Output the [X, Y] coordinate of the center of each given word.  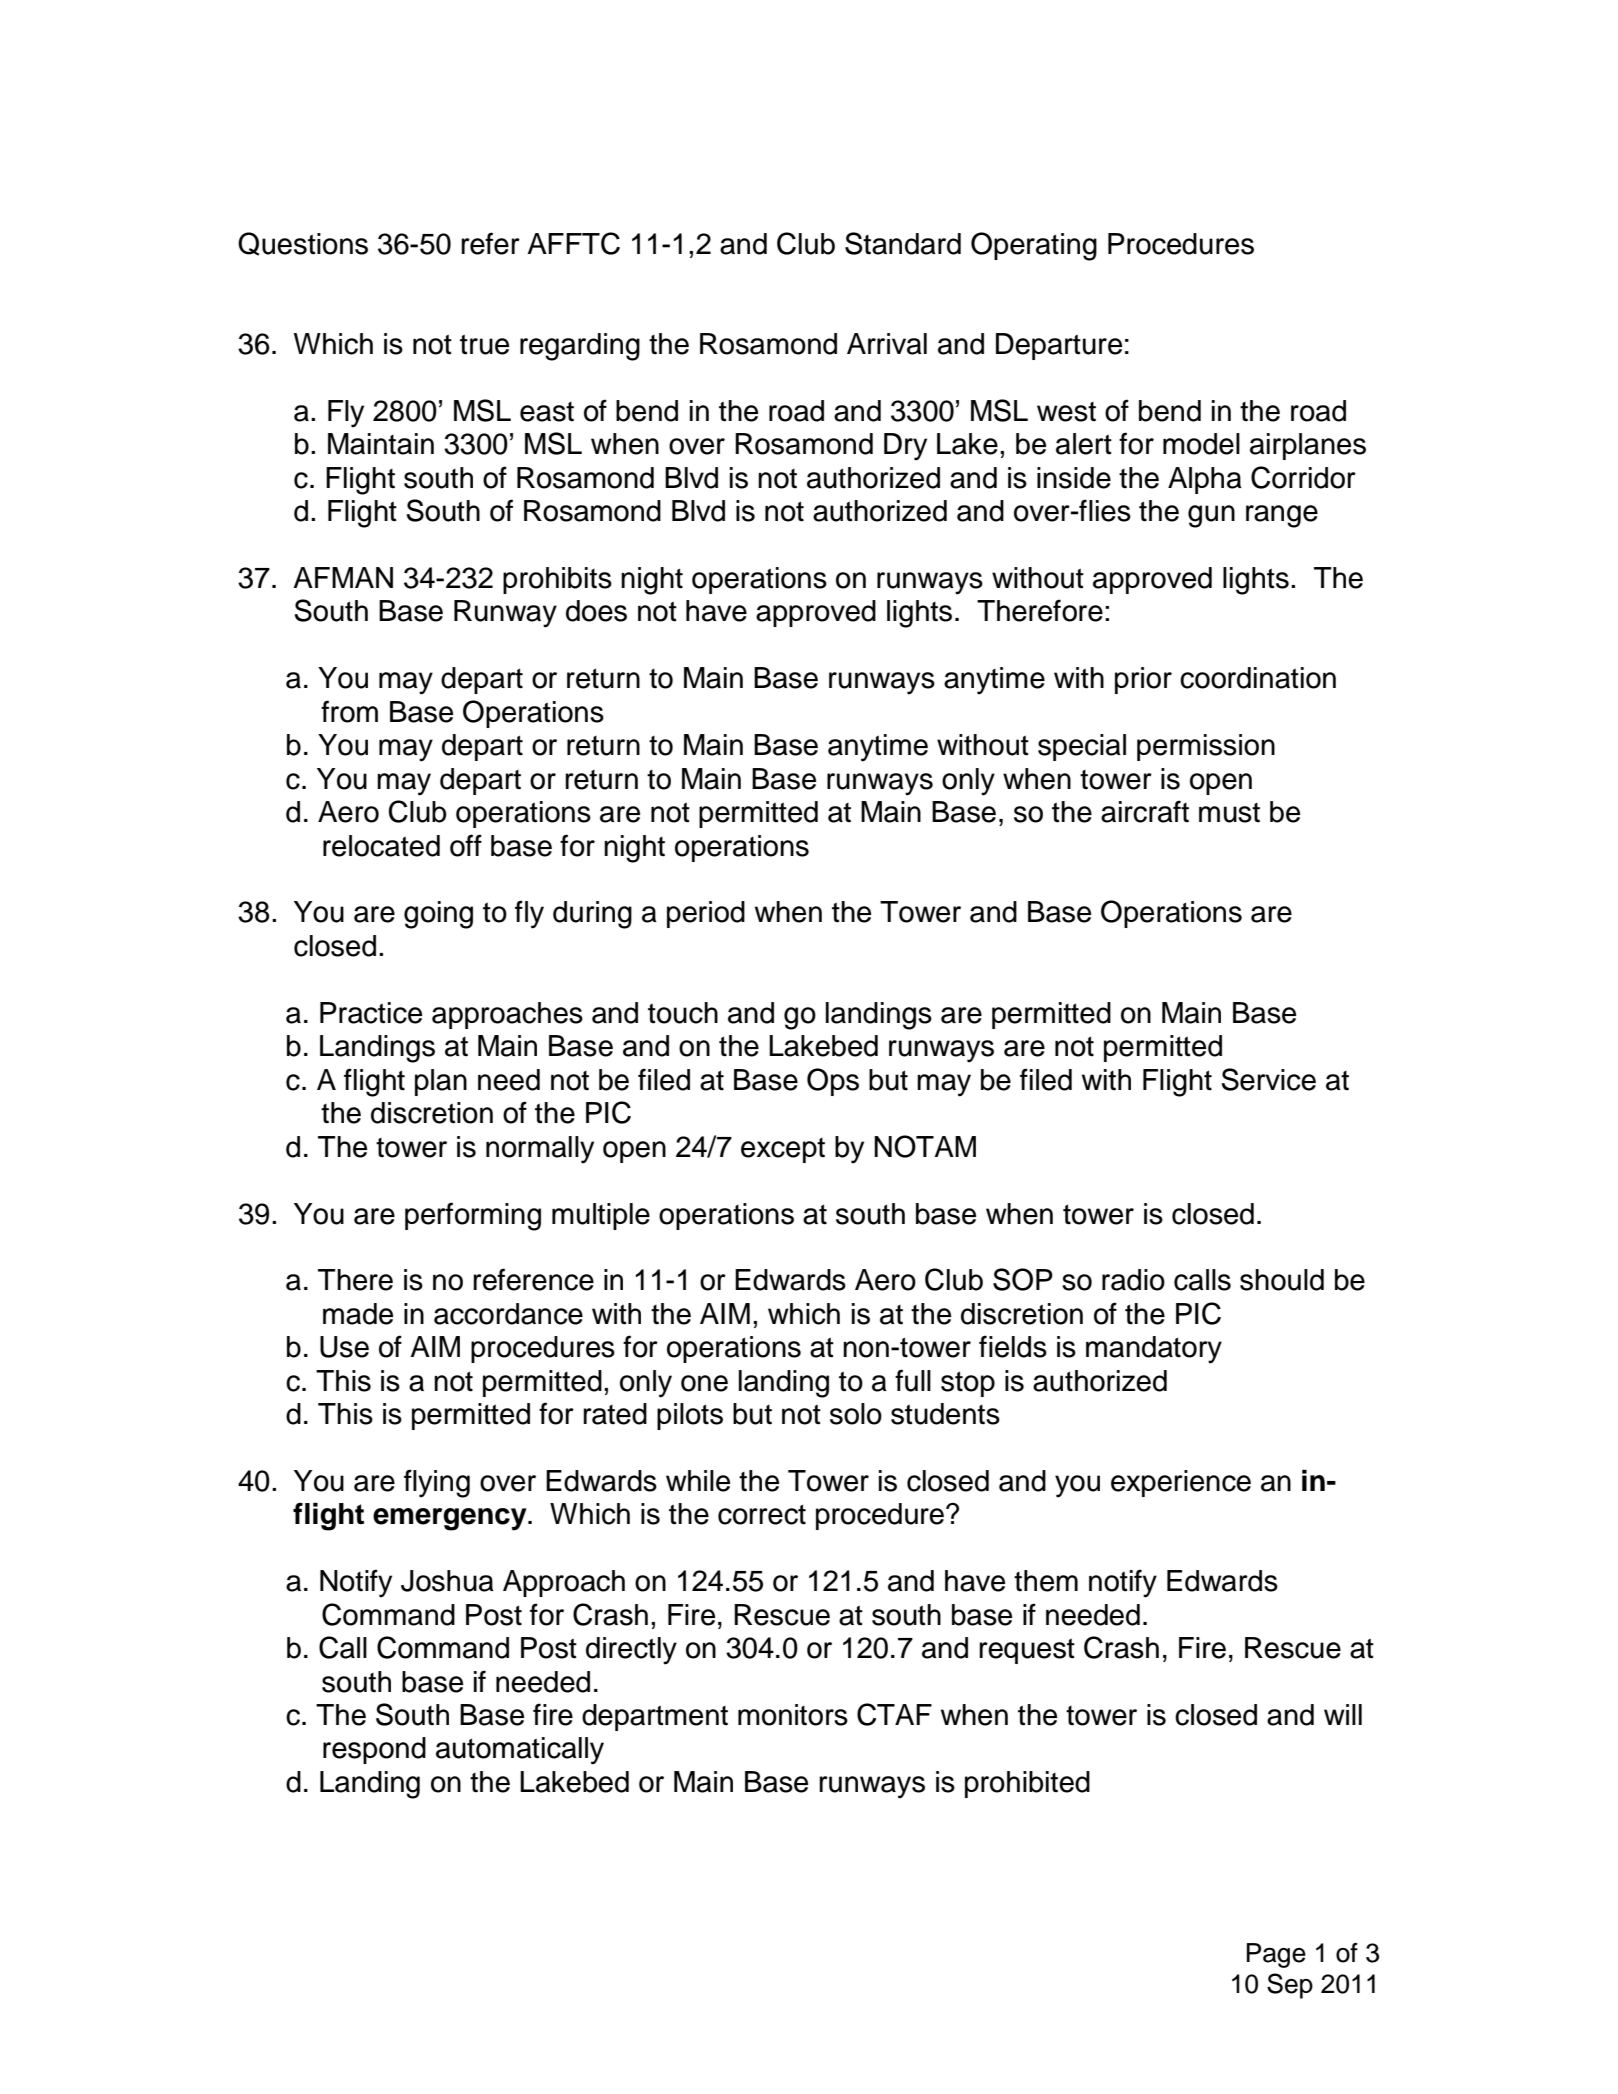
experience [1181, 1483]
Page [1276, 1955]
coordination [1258, 678]
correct [762, 1514]
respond [374, 1750]
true [484, 344]
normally [540, 1150]
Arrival [887, 344]
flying [437, 1483]
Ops [833, 1082]
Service [1268, 1079]
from [349, 711]
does [596, 611]
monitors [793, 1715]
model [1201, 444]
